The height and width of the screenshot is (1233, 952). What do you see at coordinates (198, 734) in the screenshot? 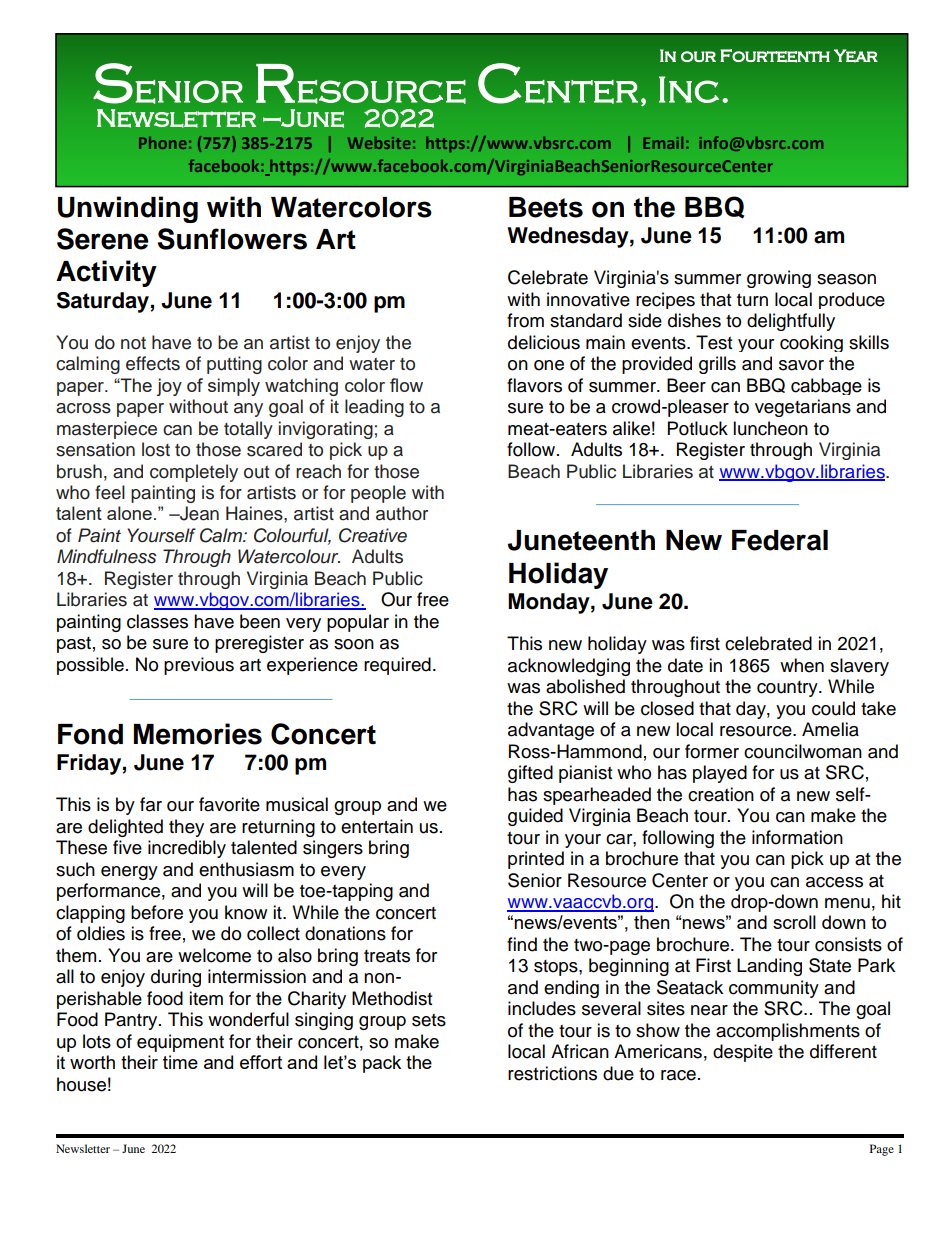
I see `Memories` at bounding box center [198, 734].
